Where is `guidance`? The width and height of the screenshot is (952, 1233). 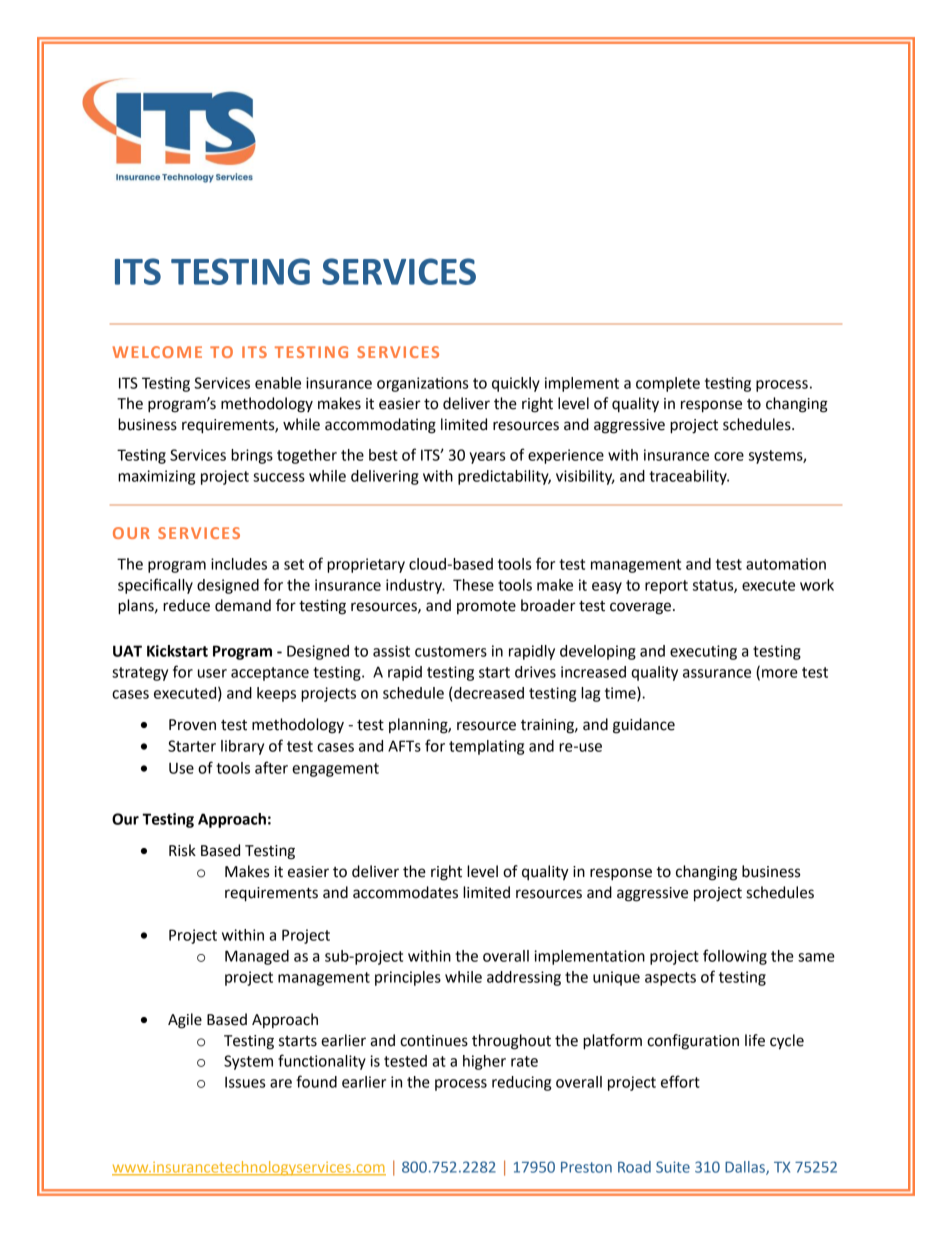 guidance is located at coordinates (644, 726).
